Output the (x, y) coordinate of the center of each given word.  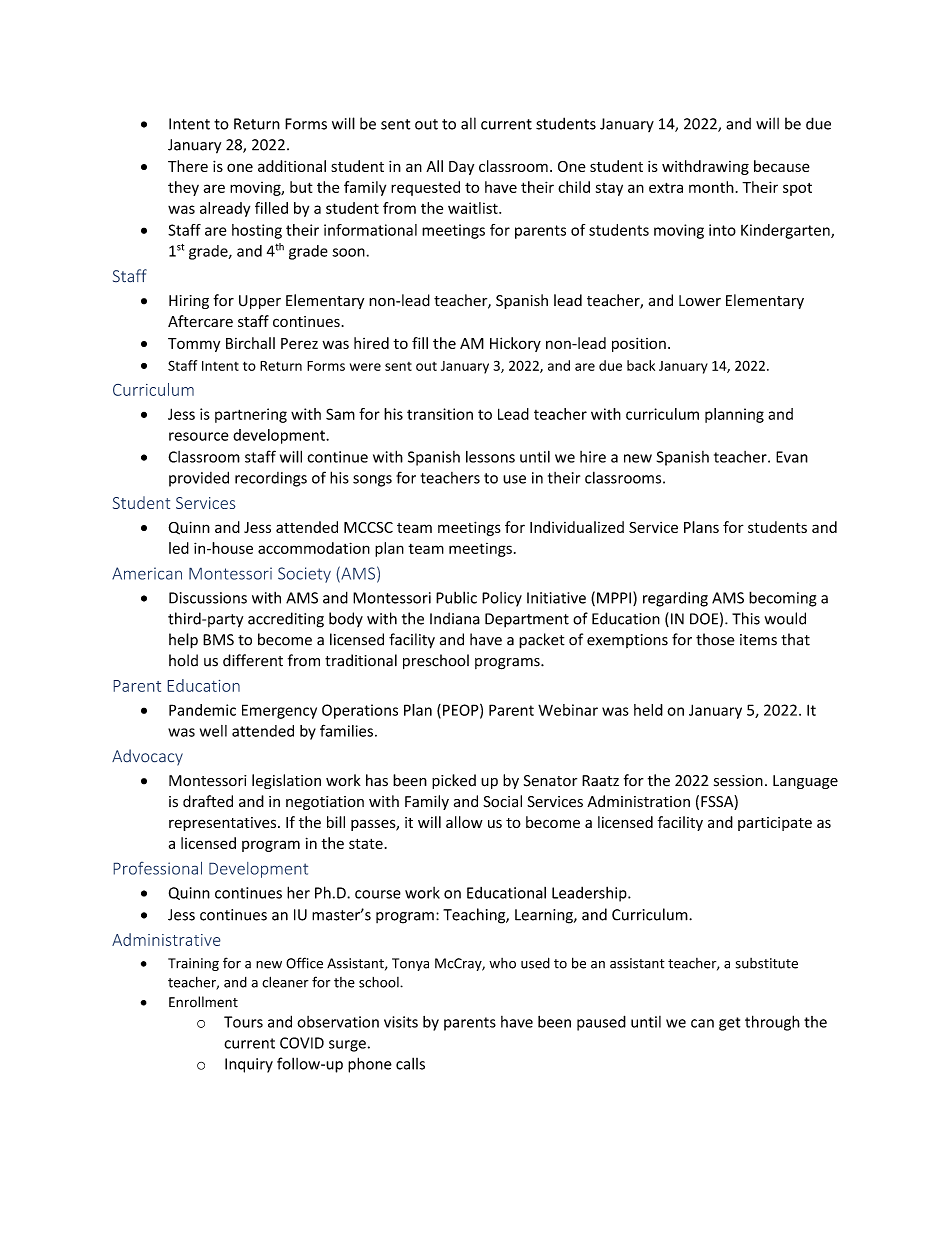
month (711, 187)
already (225, 209)
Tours (243, 1022)
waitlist (474, 208)
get (729, 1024)
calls (410, 1063)
